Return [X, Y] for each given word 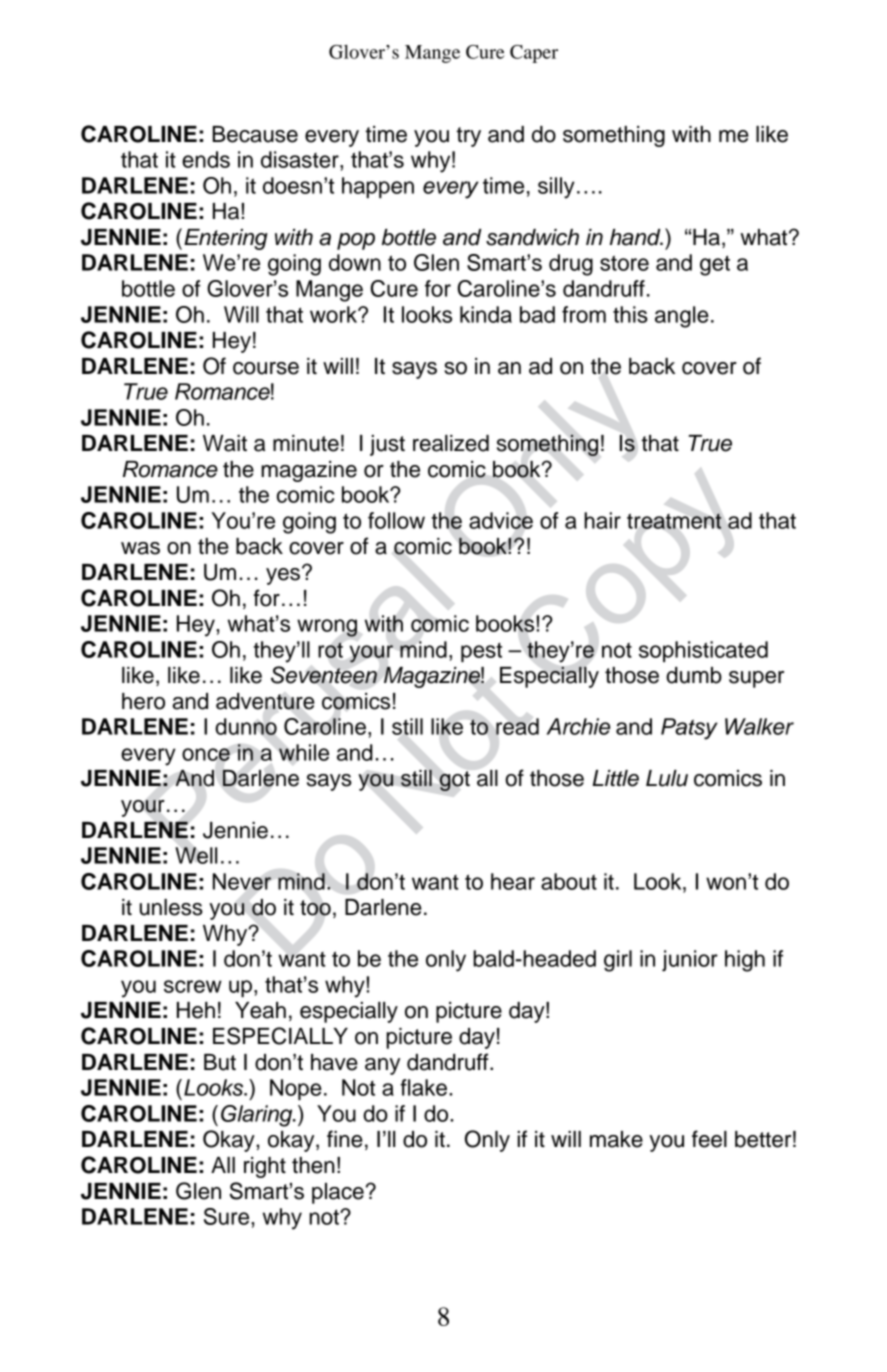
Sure [228, 1216]
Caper [534, 54]
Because [255, 134]
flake [425, 1087]
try [468, 137]
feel [709, 1139]
